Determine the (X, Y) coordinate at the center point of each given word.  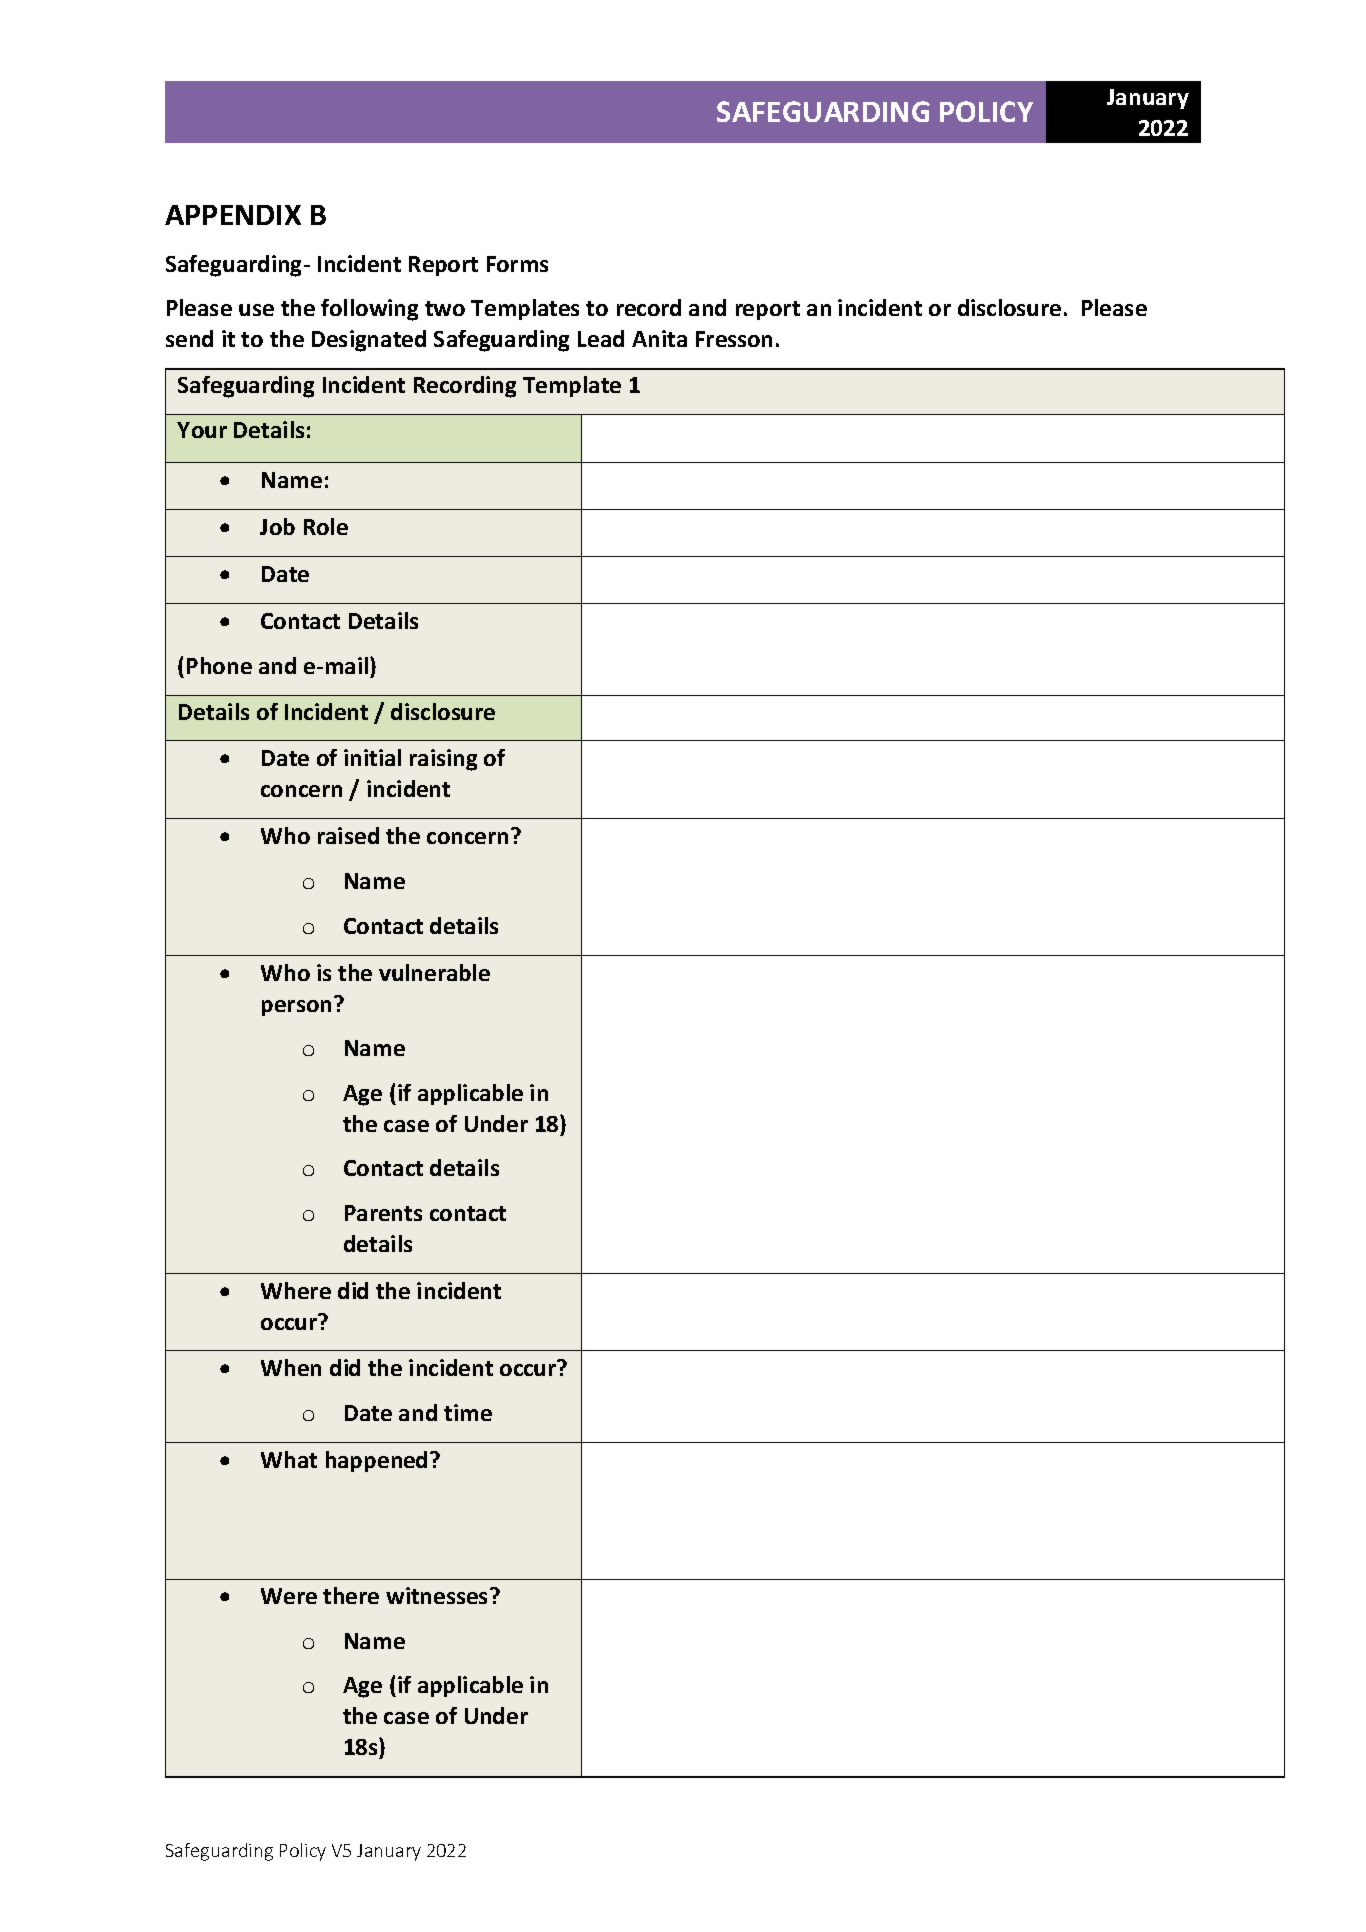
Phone (219, 665)
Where (296, 1290)
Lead (601, 338)
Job (277, 526)
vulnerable (434, 972)
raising (443, 760)
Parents (383, 1213)
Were (289, 1596)
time (468, 1412)
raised (348, 835)
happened (376, 1461)
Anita (659, 338)
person (296, 1008)
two (445, 308)
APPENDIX (233, 215)
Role (326, 526)
